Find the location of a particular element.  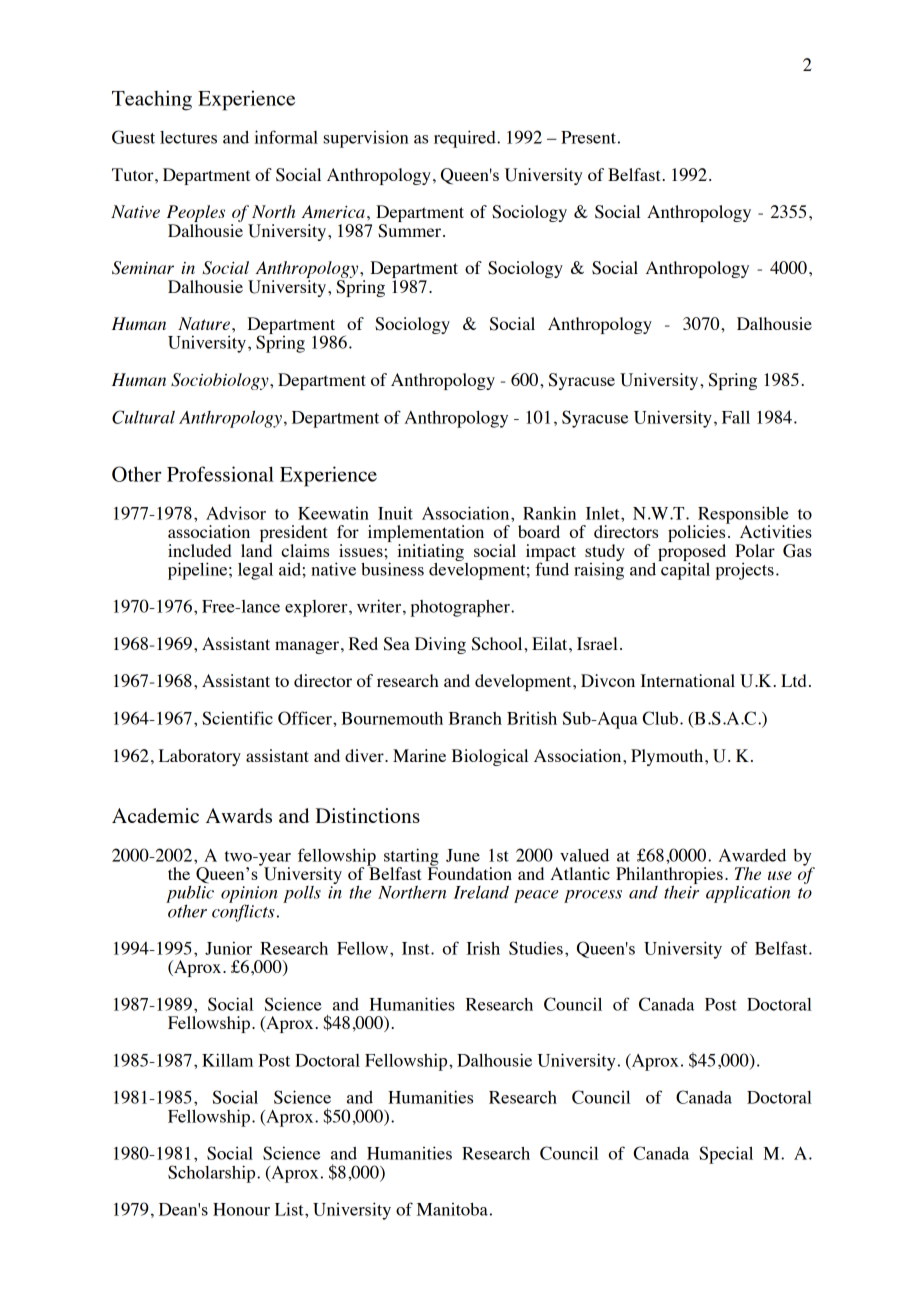

Sociobiology is located at coordinates (221, 381).
